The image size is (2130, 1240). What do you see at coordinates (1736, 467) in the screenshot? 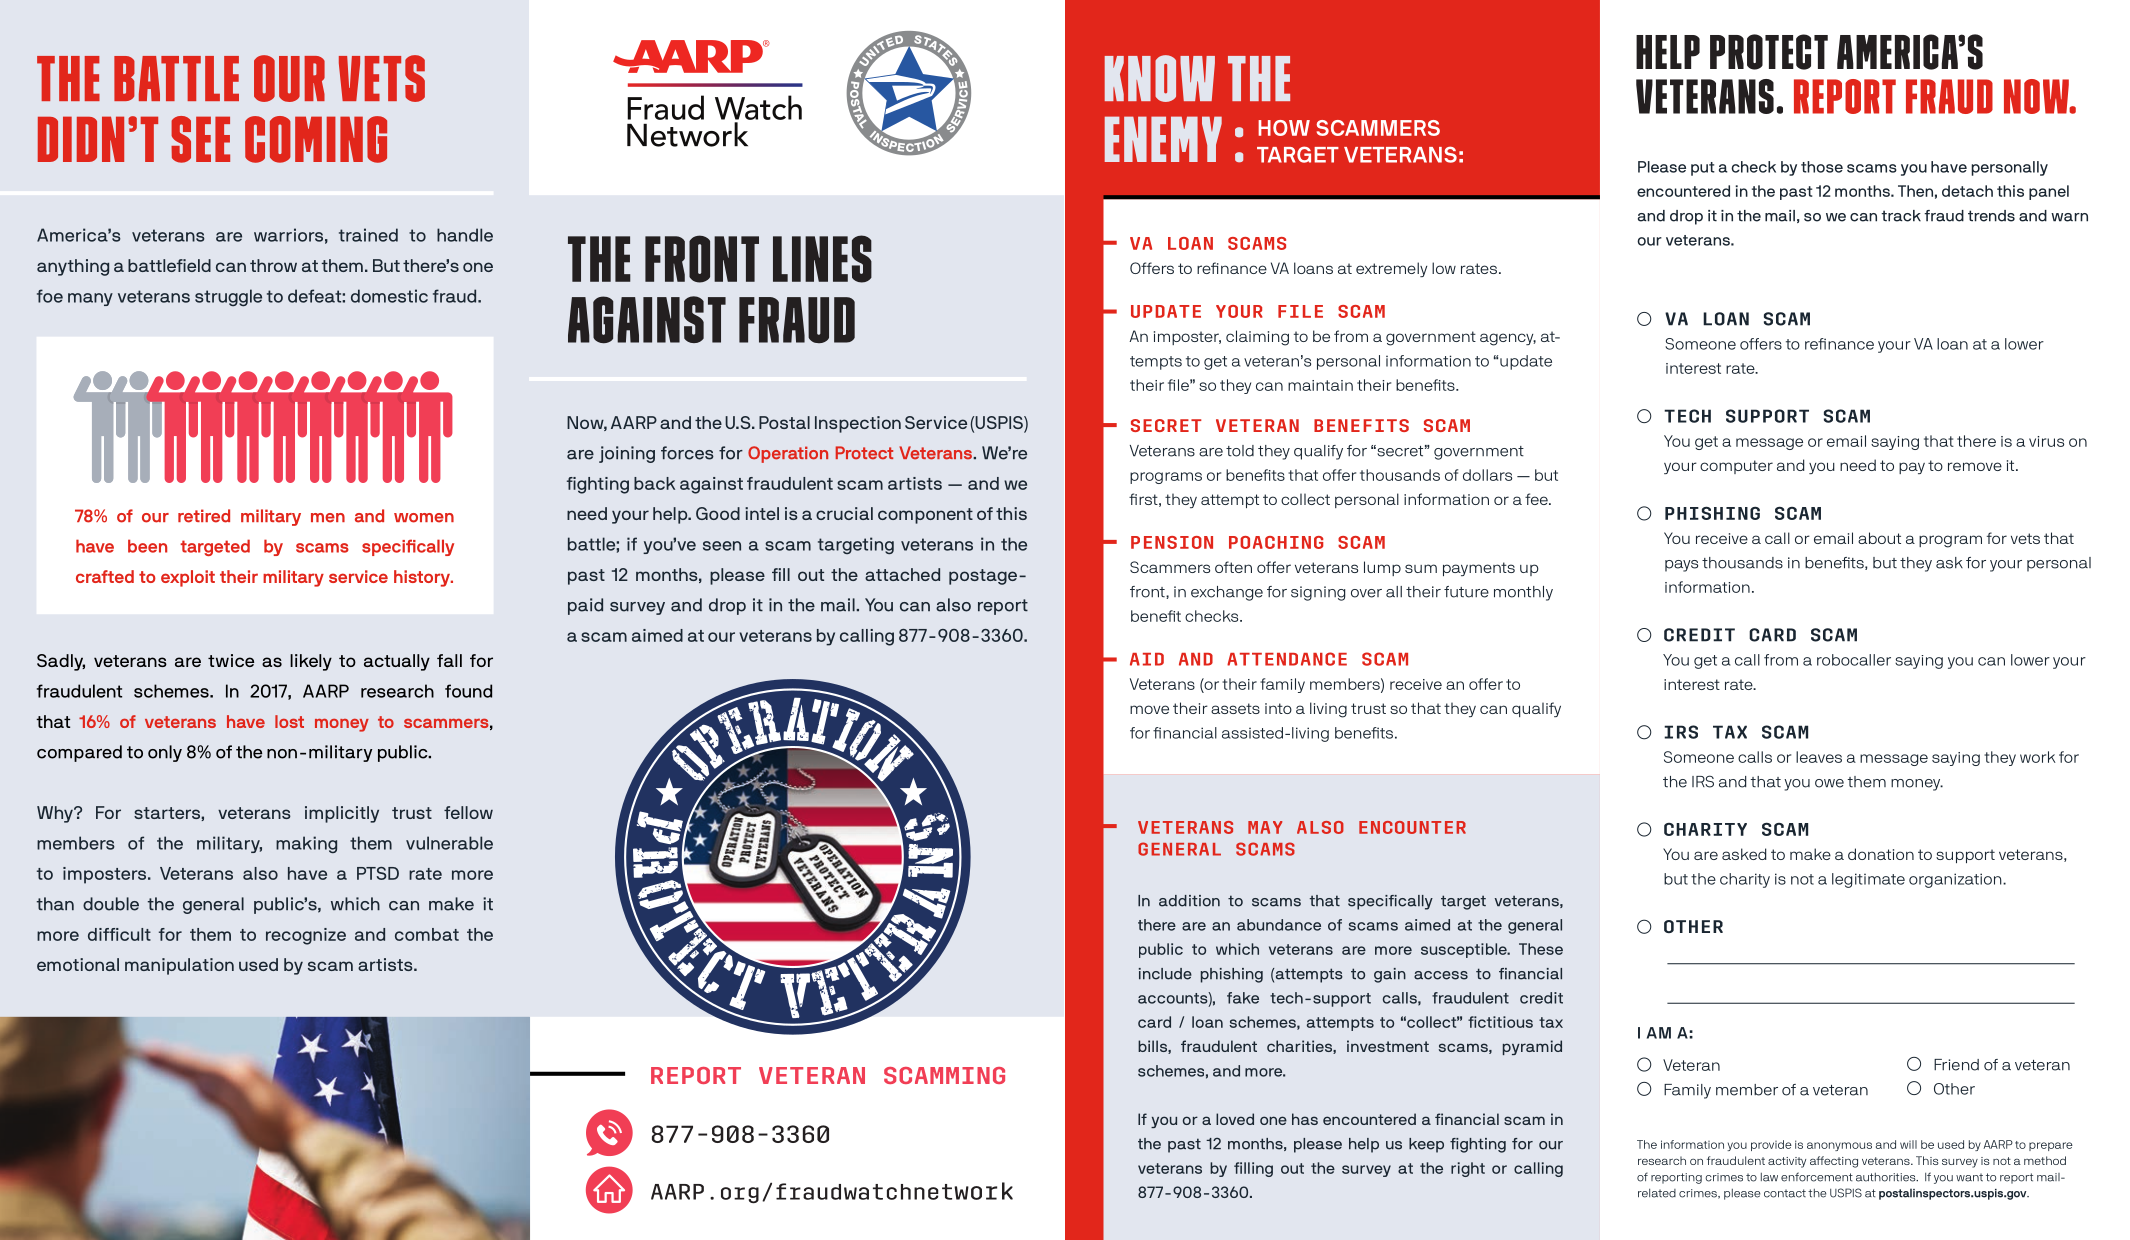
I see `computer` at bounding box center [1736, 467].
